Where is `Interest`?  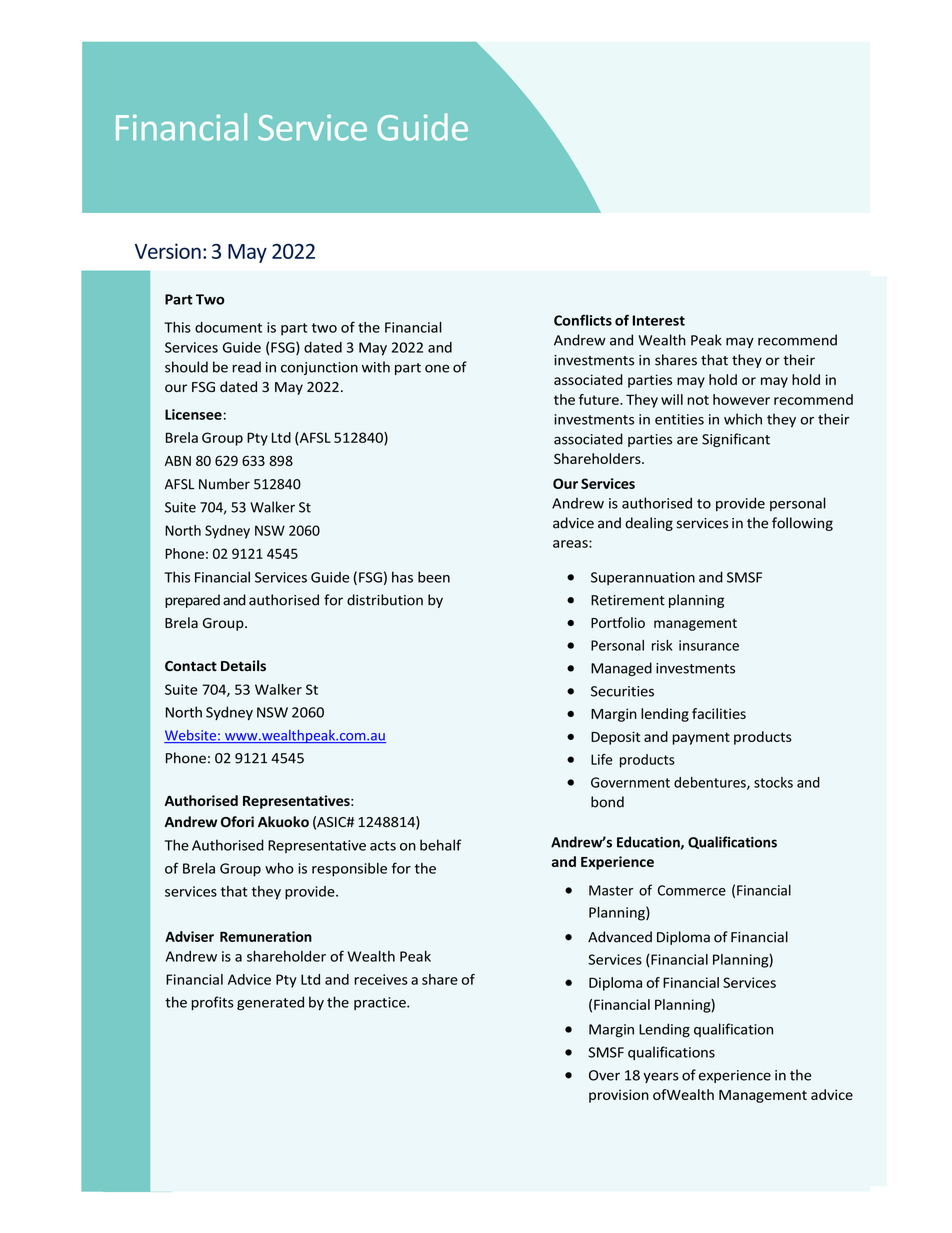 Interest is located at coordinates (659, 320).
